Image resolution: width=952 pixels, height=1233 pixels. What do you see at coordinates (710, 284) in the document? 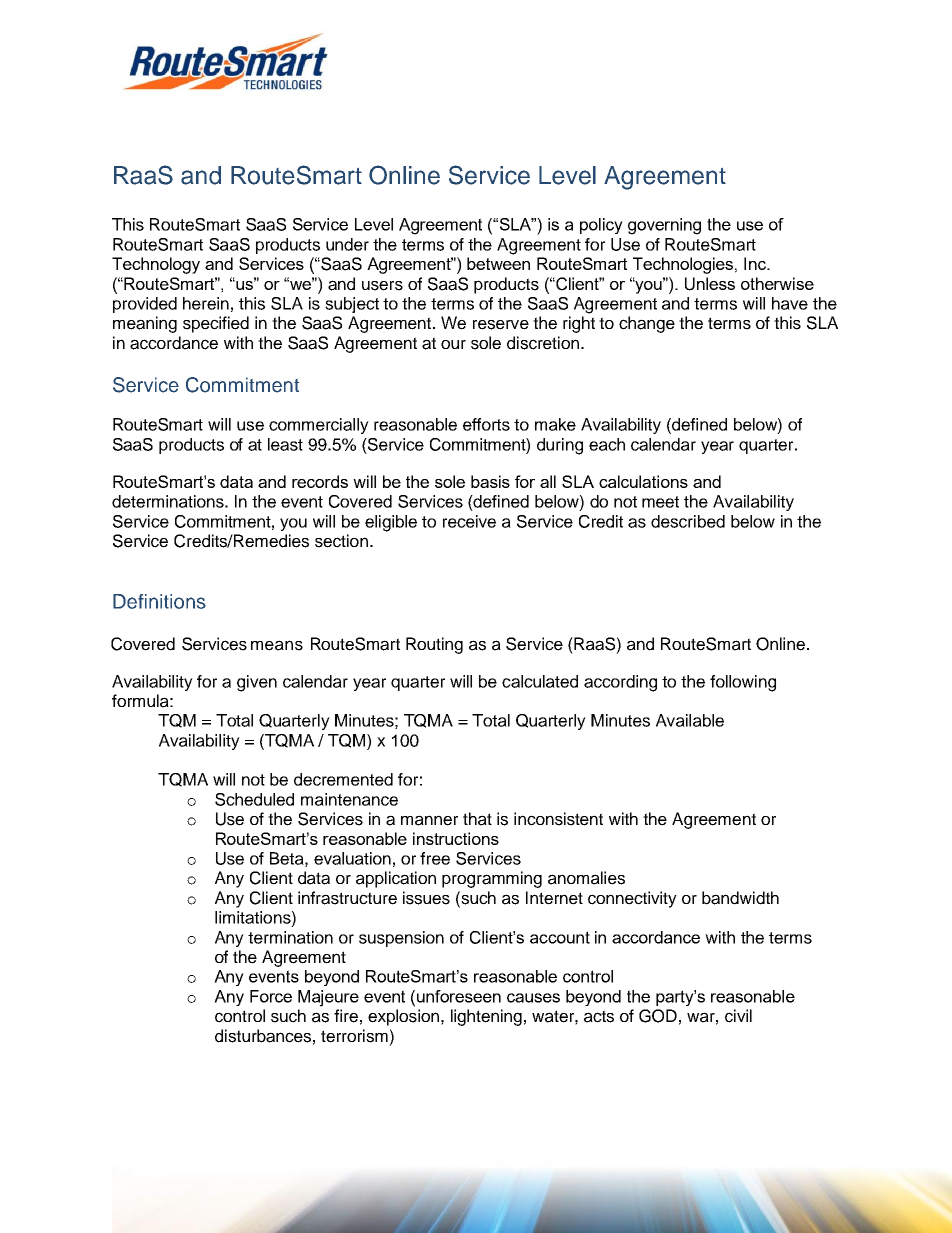
I see `Unless` at bounding box center [710, 284].
